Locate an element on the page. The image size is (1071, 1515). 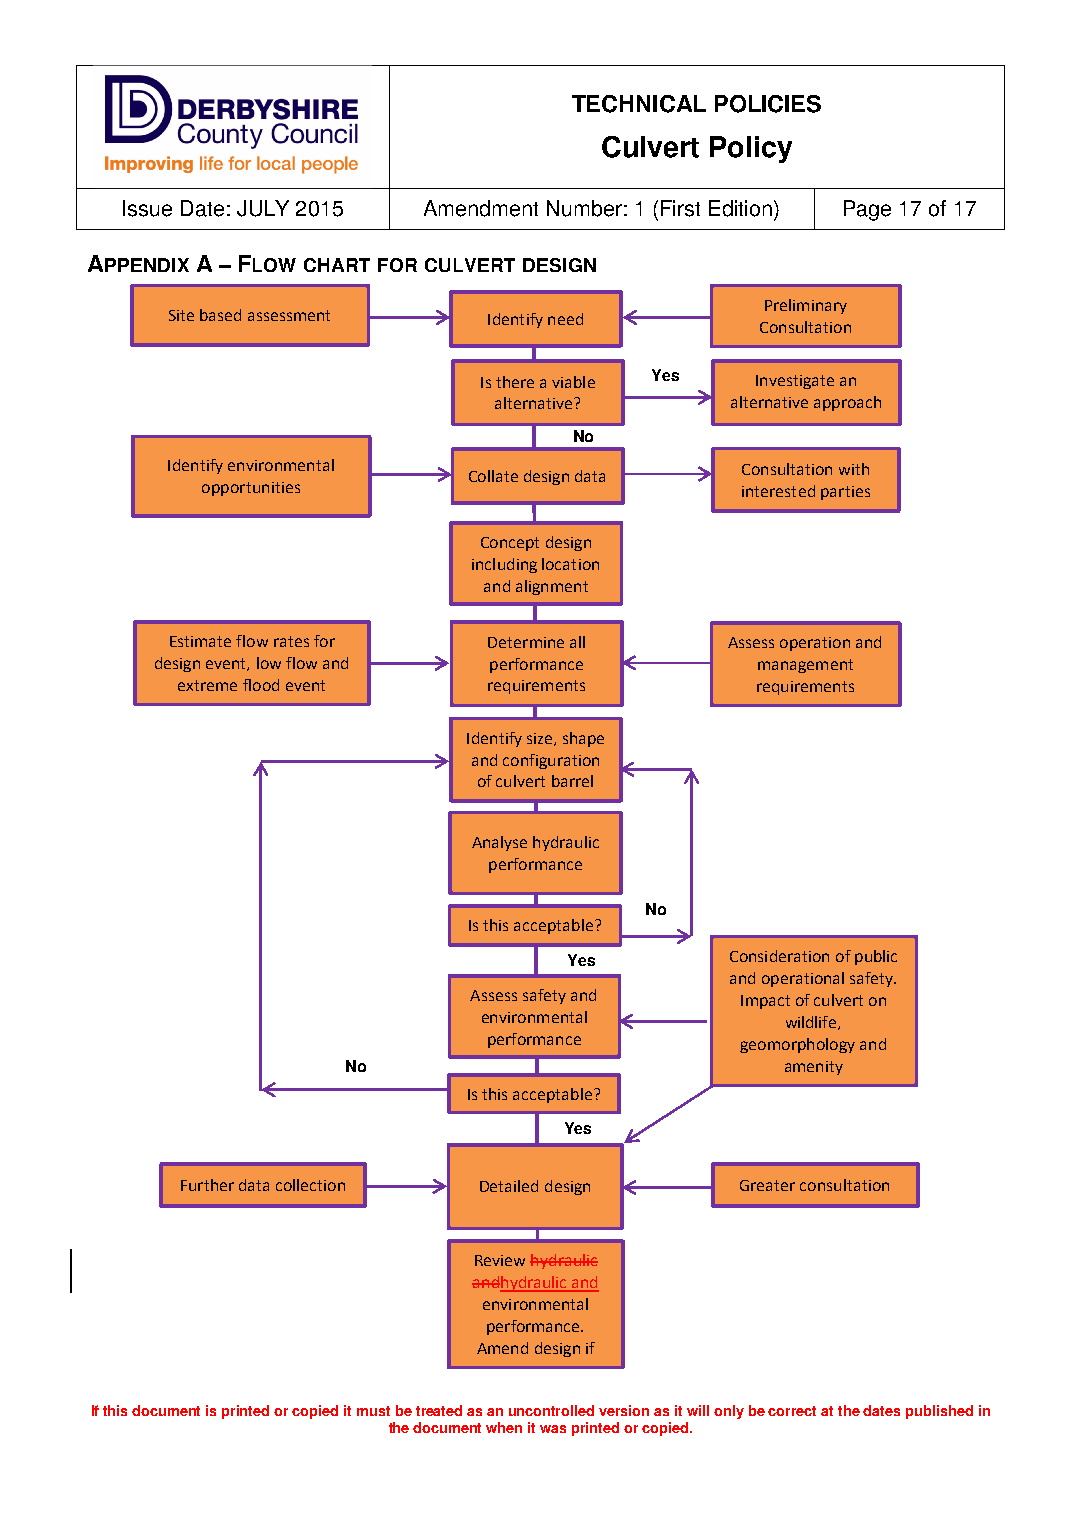
there is located at coordinates (515, 382).
